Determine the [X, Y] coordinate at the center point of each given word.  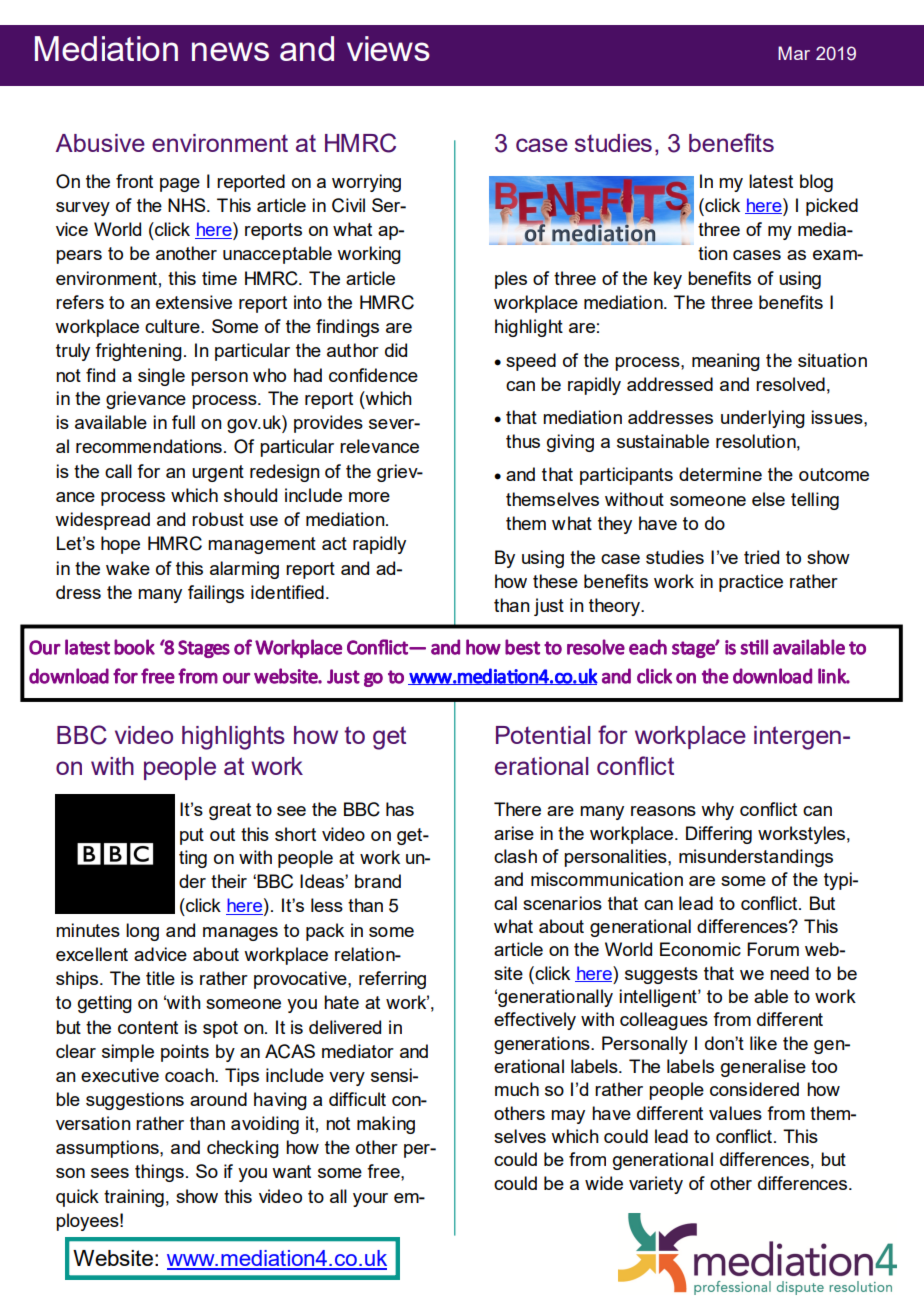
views [388, 48]
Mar [794, 53]
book [134, 647]
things [159, 1173]
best [522, 647]
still [754, 647]
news [230, 51]
